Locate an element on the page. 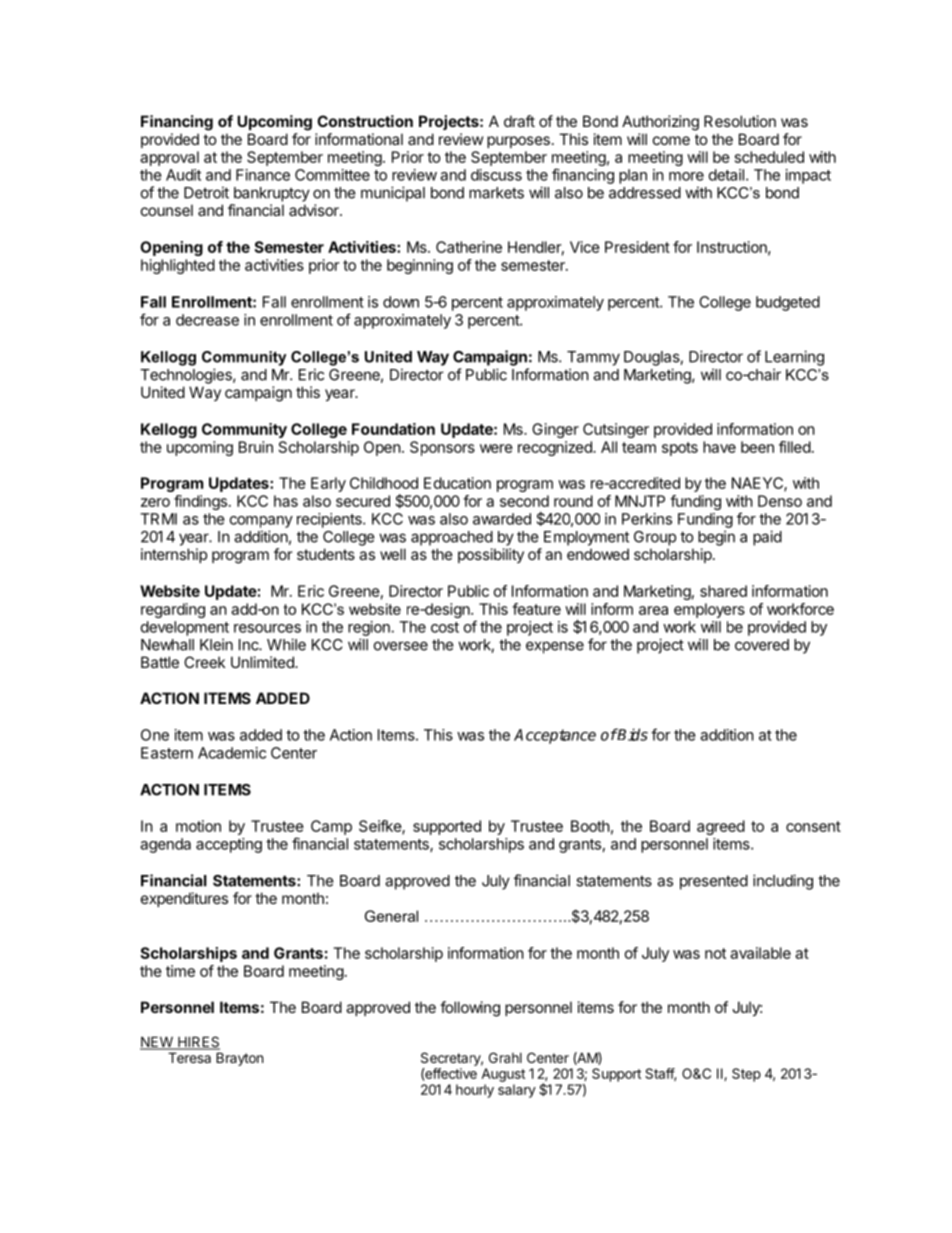 The height and width of the document is (1233, 952). Brayton is located at coordinates (239, 1059).
